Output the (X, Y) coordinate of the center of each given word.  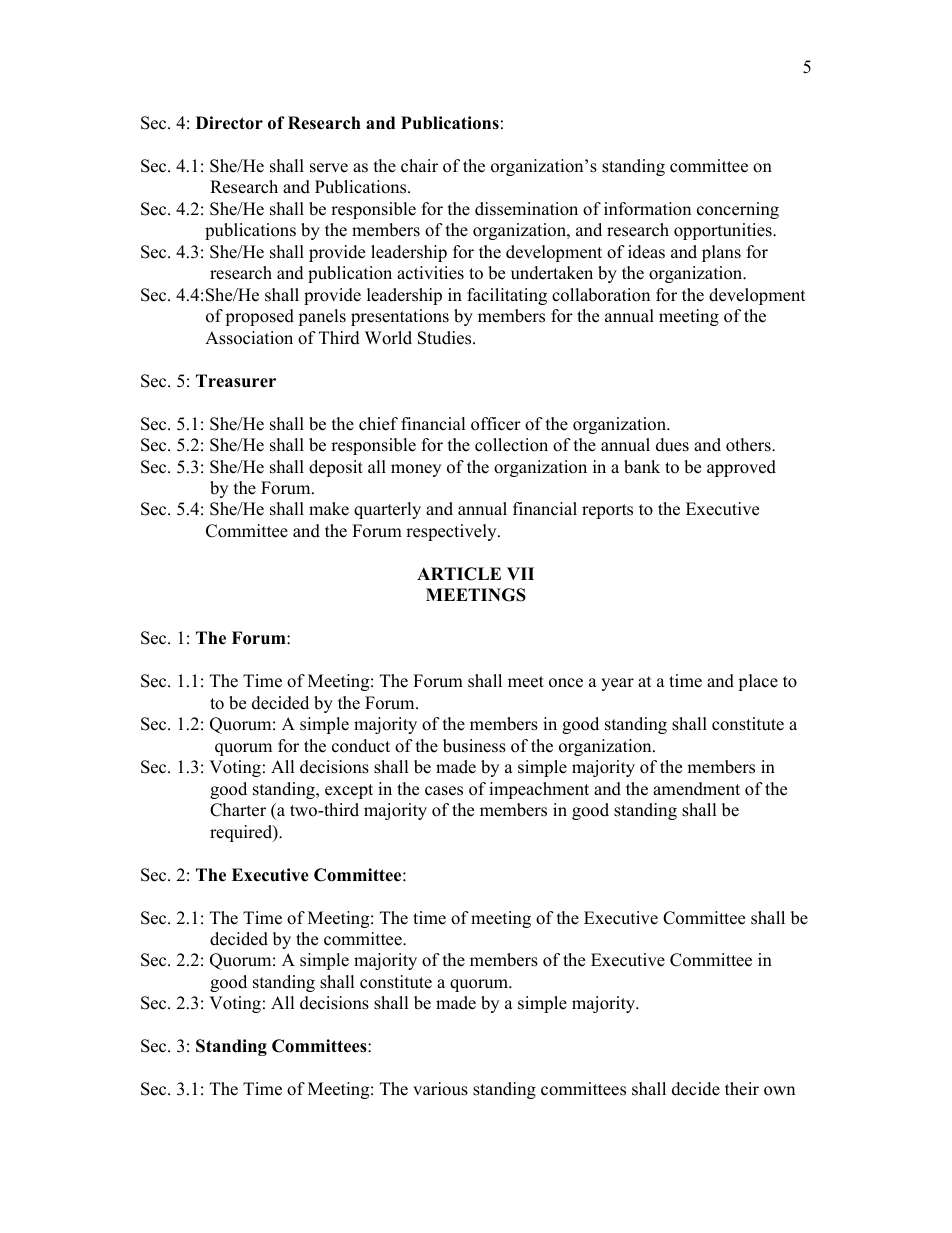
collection (511, 445)
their (742, 1089)
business (474, 746)
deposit (336, 468)
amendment (696, 789)
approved (741, 468)
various (440, 1089)
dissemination (526, 209)
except (349, 791)
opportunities (724, 231)
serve (329, 168)
